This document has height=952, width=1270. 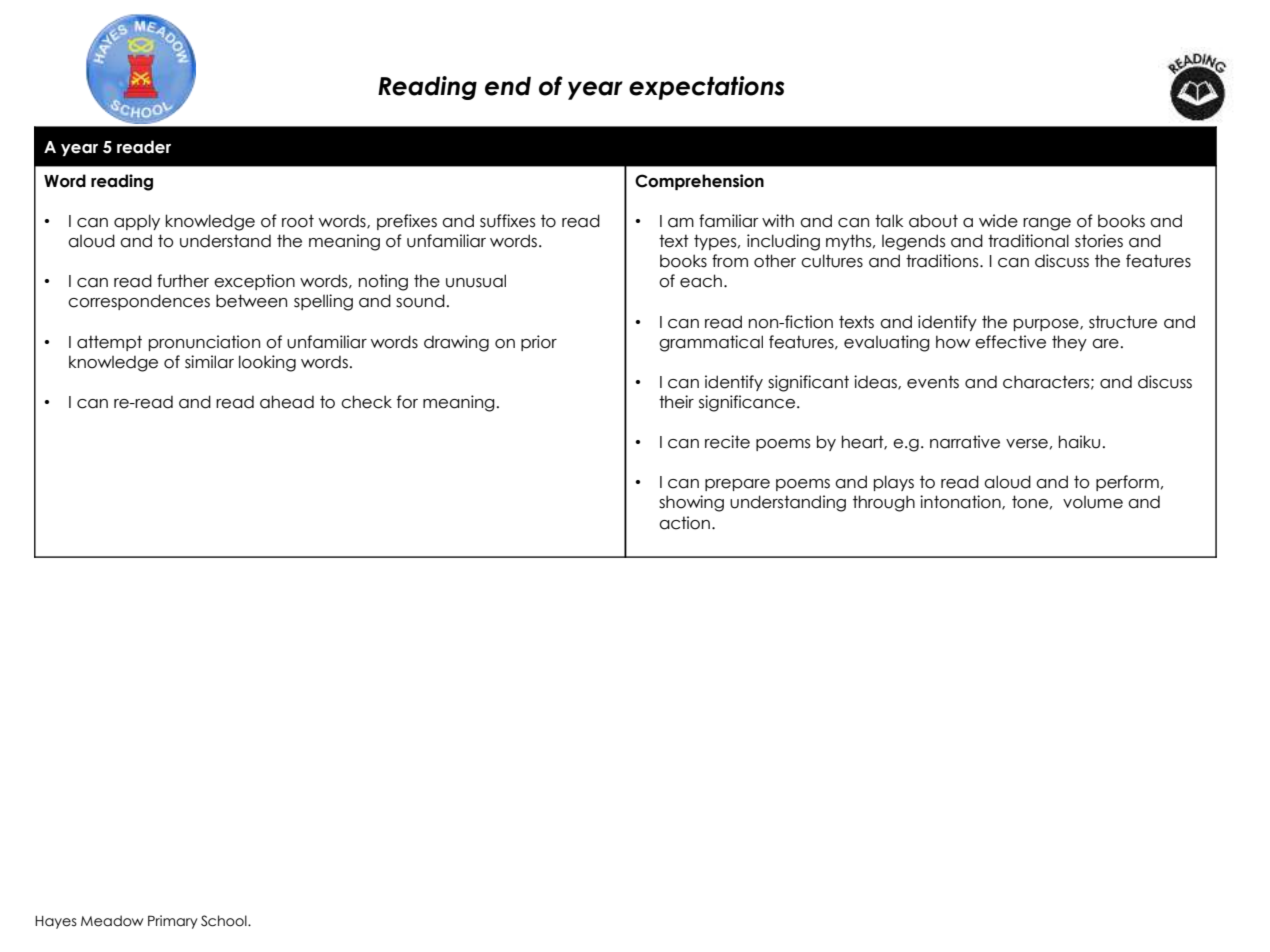 I want to click on expectations, so click(x=706, y=88).
